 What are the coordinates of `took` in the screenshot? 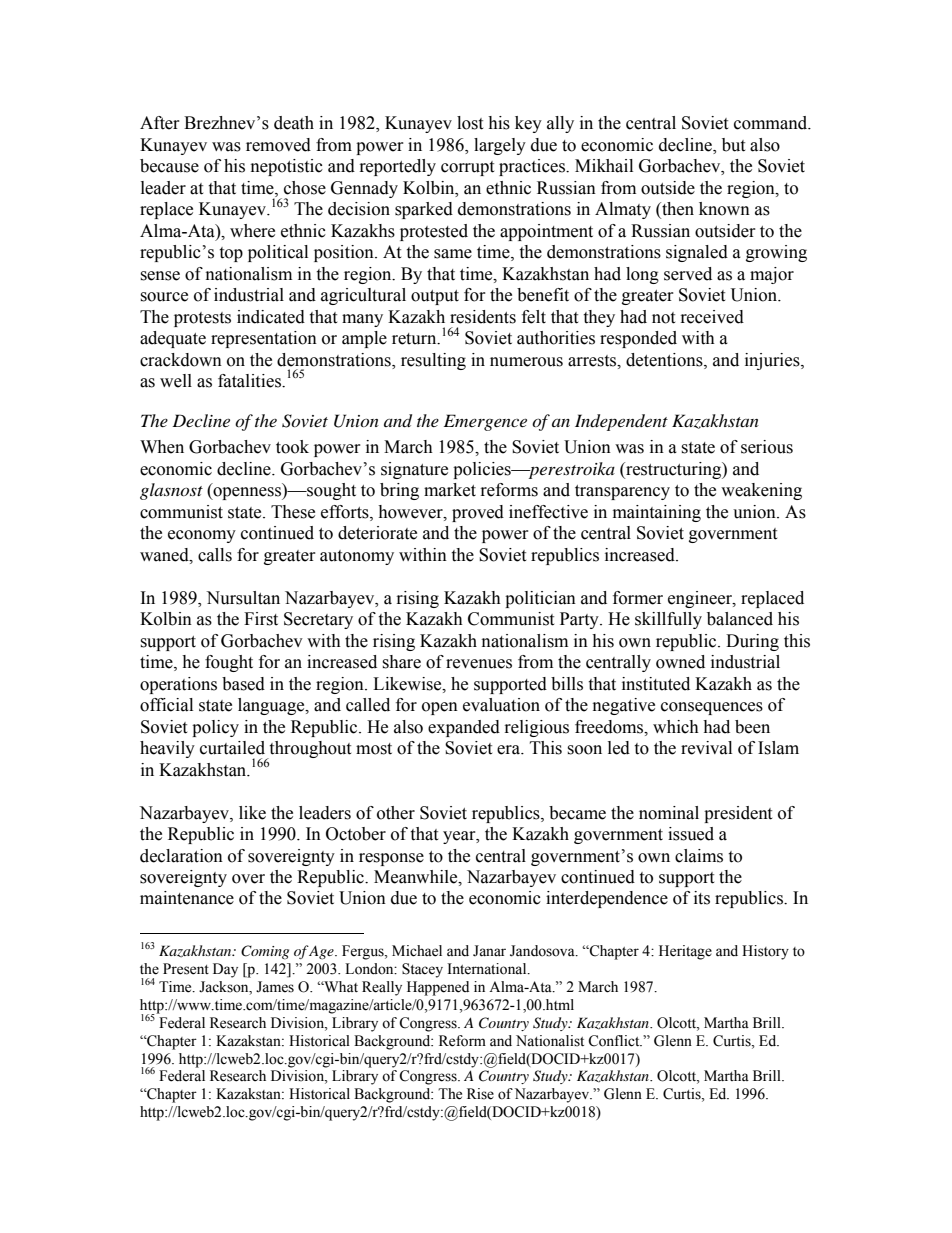 It's located at (292, 447).
